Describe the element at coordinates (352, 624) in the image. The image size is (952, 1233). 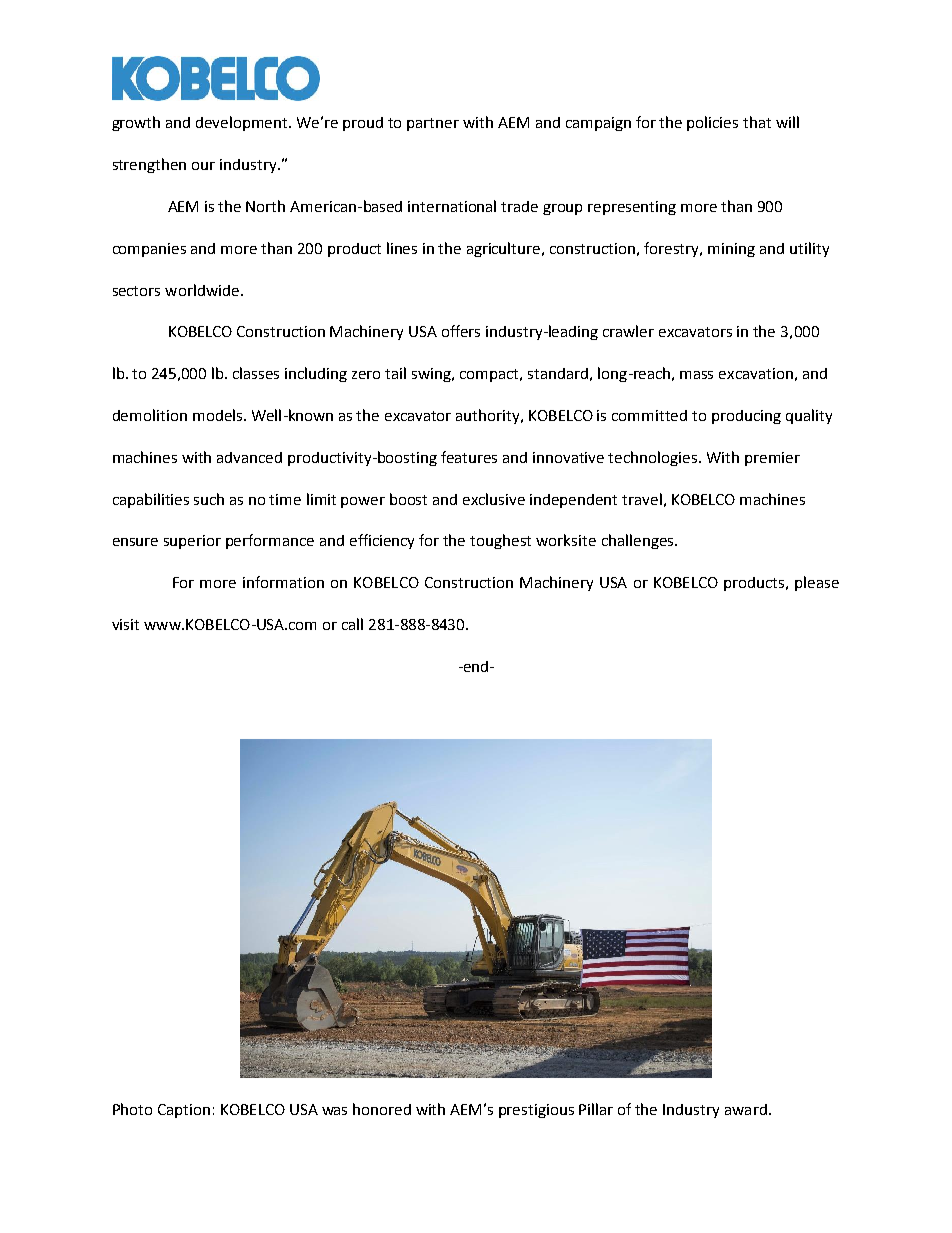
I see `call` at that location.
